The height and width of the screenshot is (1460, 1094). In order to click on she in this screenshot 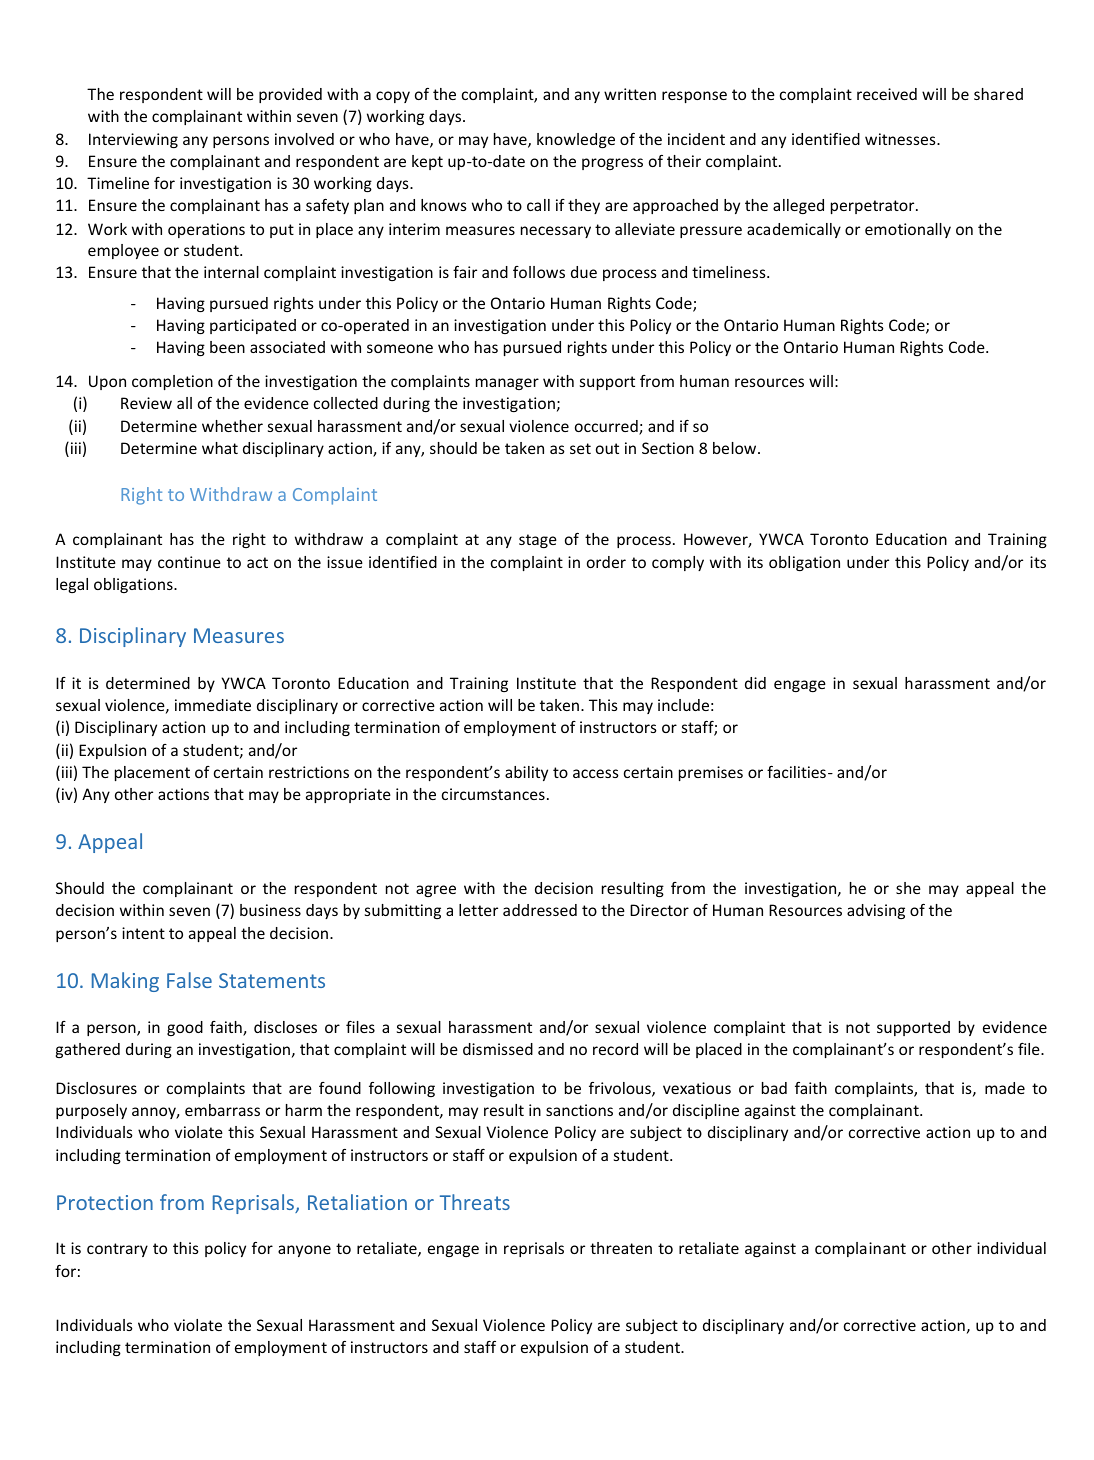, I will do `click(908, 888)`.
